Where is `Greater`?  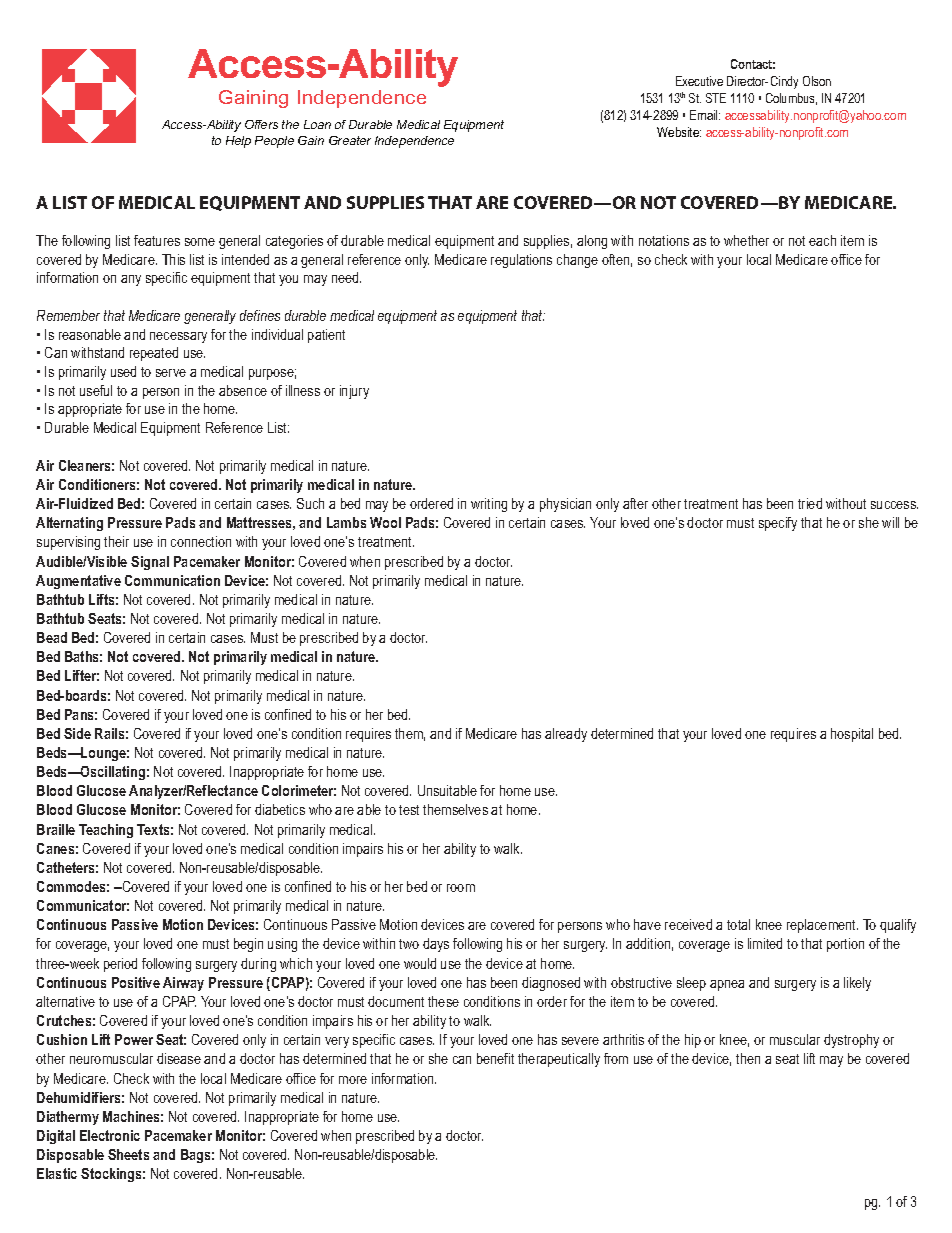 Greater is located at coordinates (350, 140).
